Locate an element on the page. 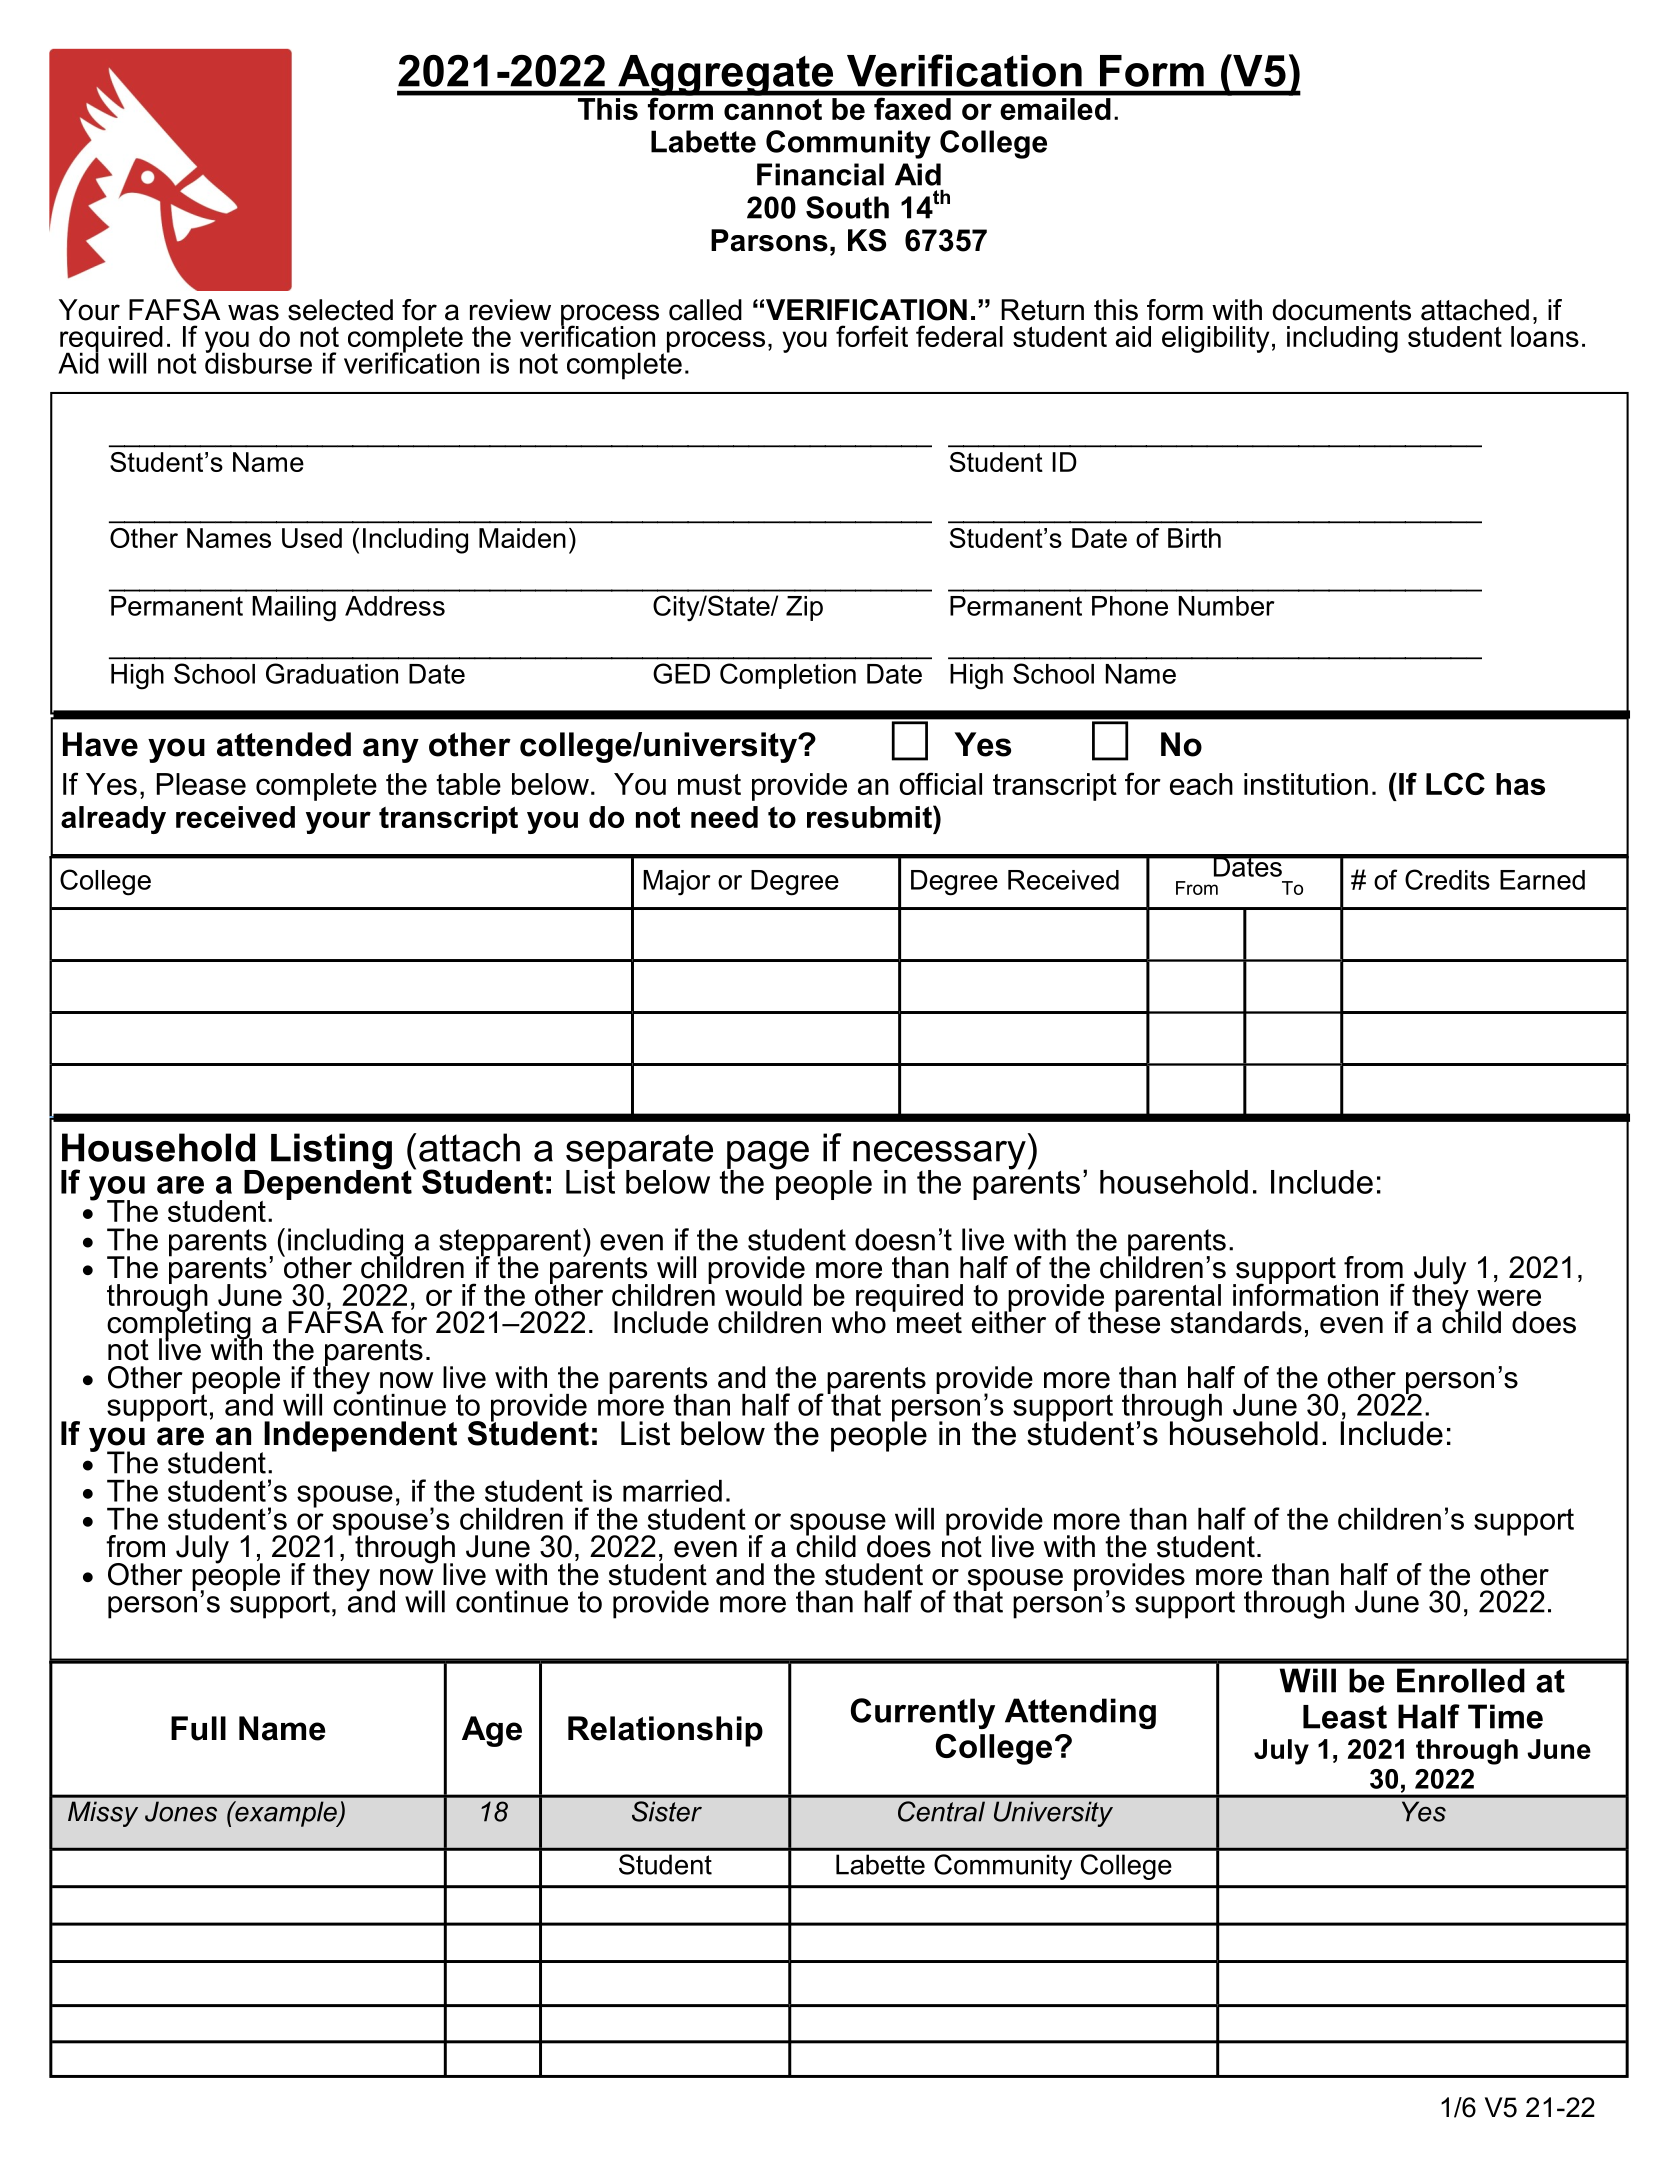 Image resolution: width=1678 pixels, height=2171 pixels. Credits is located at coordinates (1447, 879).
